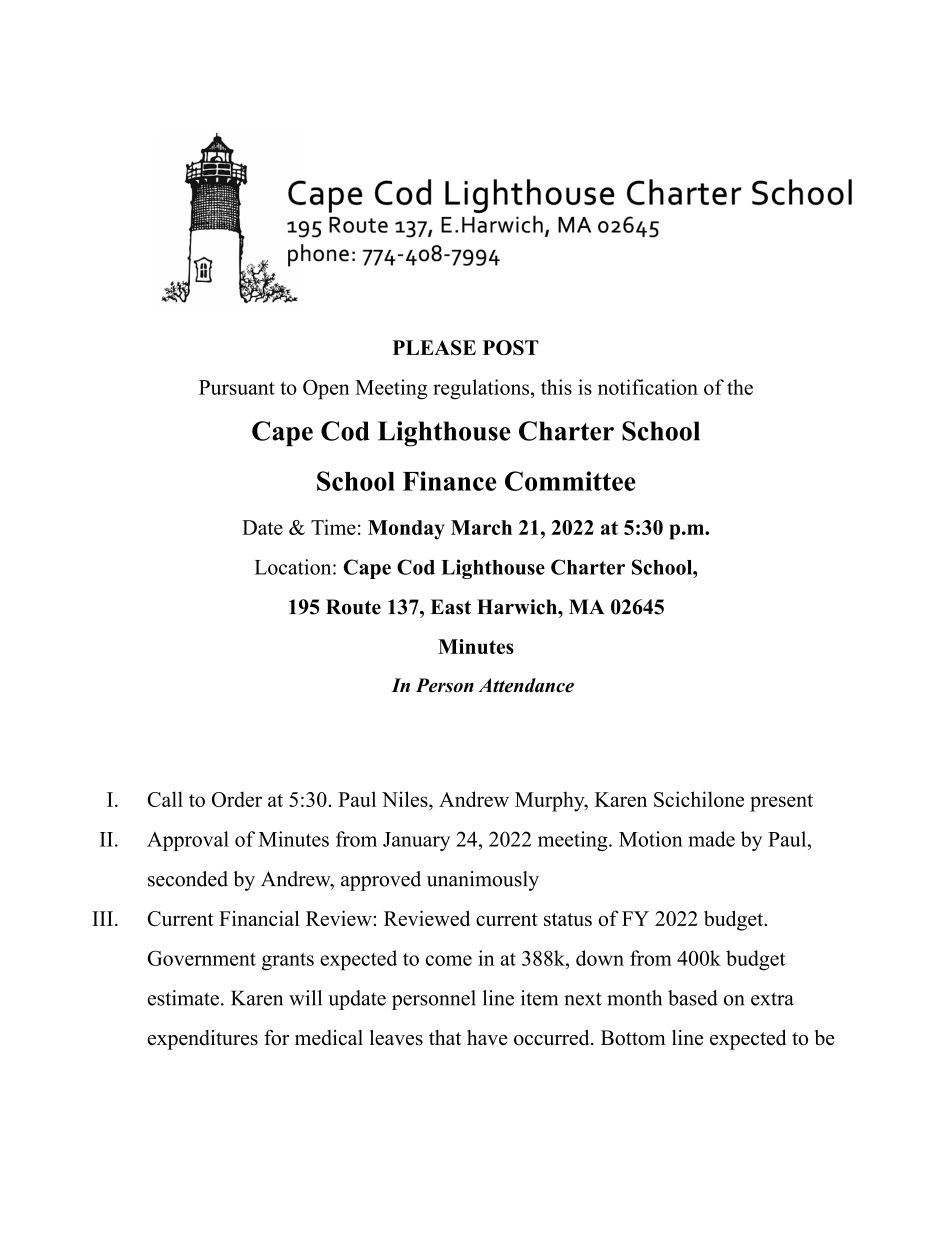 The height and width of the screenshot is (1233, 952). Describe the element at coordinates (237, 387) in the screenshot. I see `Pursuant` at that location.
